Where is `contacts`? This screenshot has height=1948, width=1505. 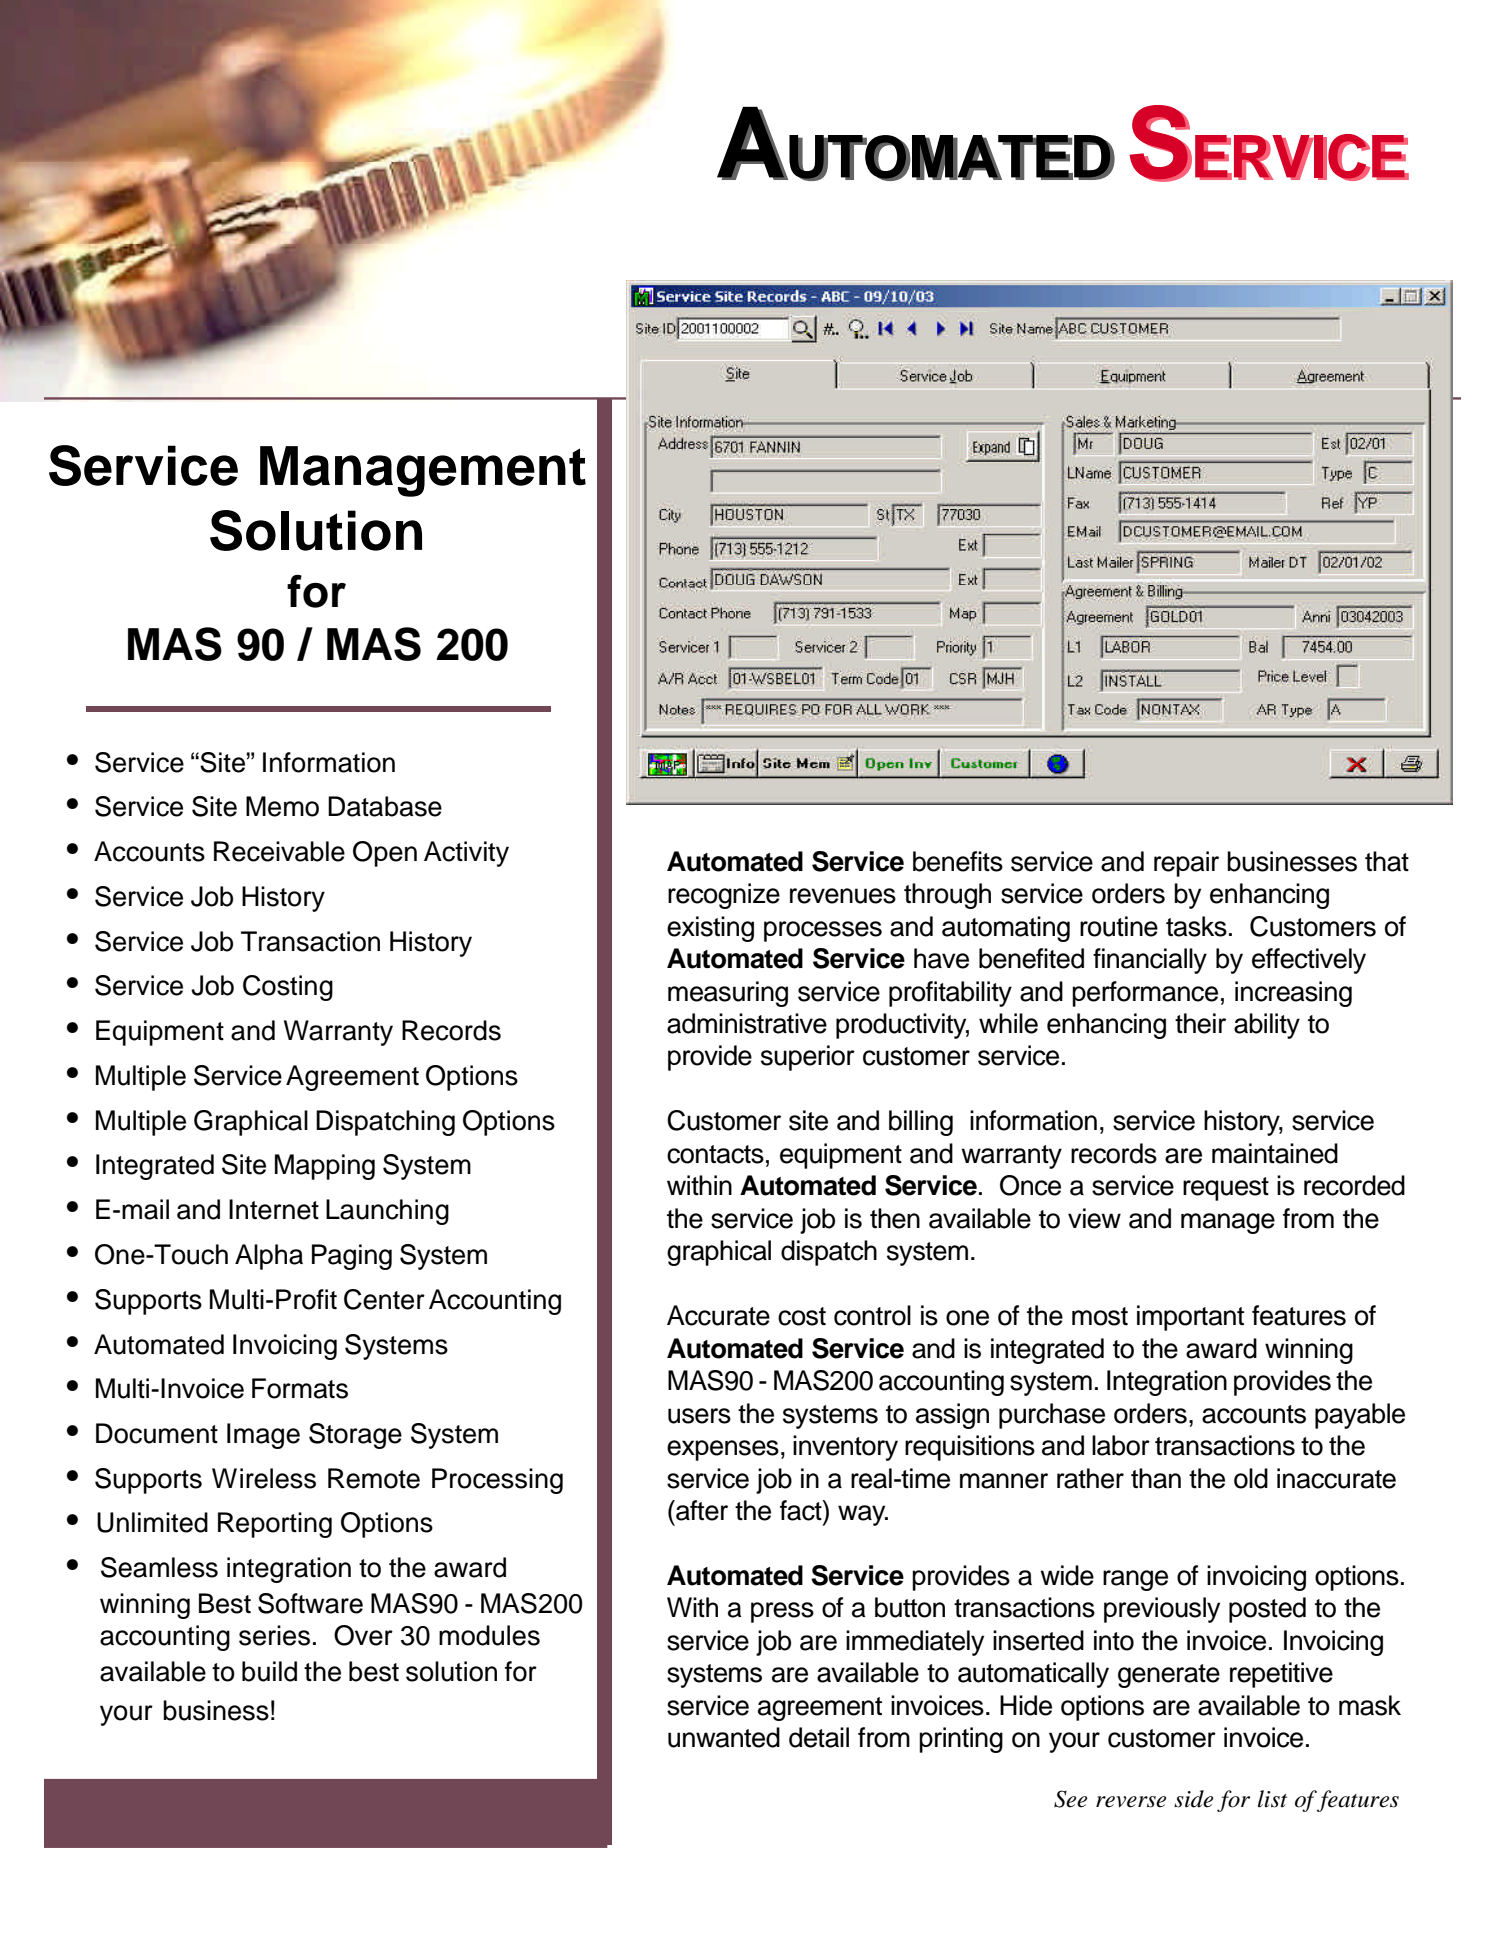
contacts is located at coordinates (715, 1154).
